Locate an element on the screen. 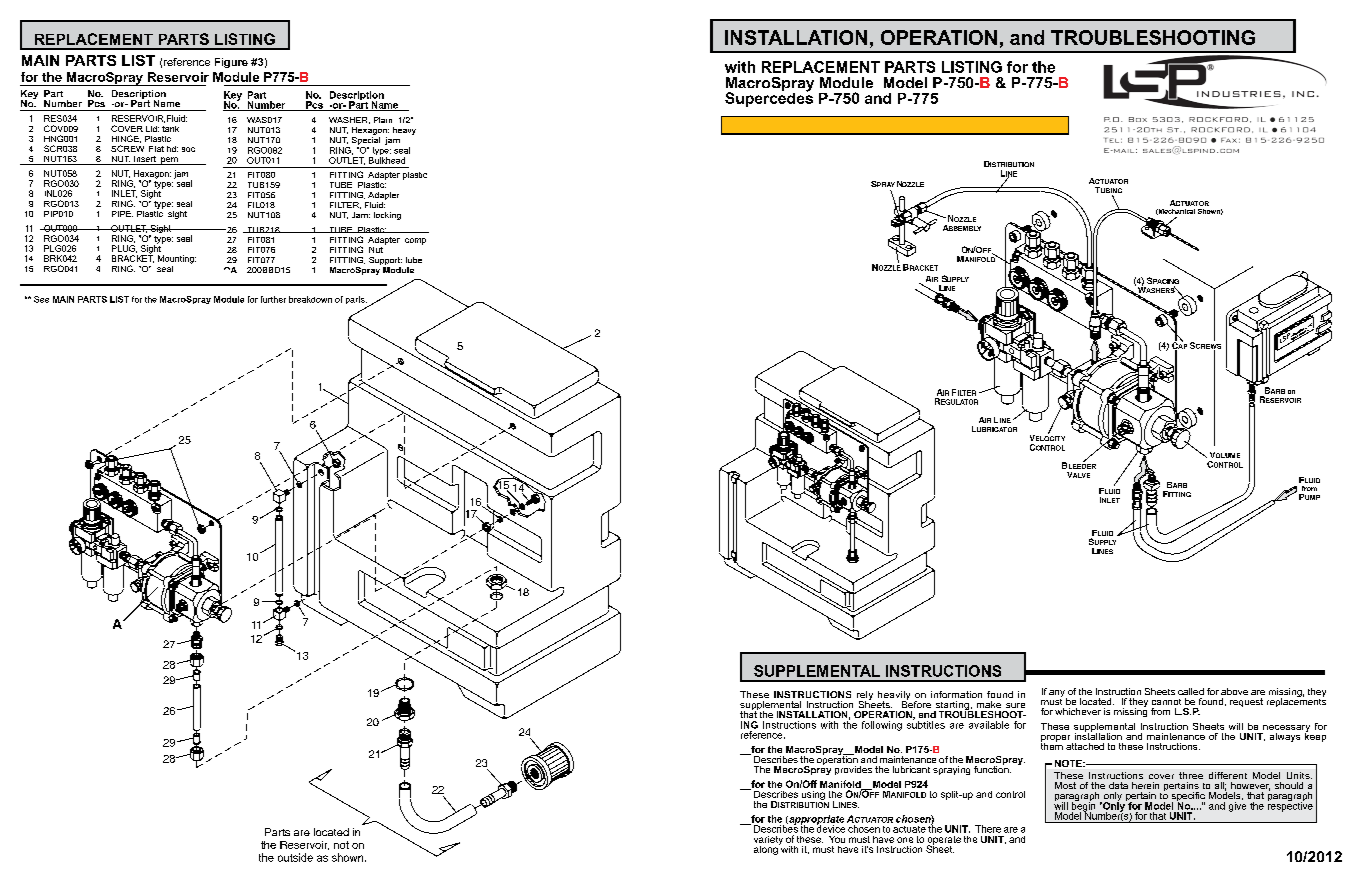 The image size is (1372, 887). LEEDER is located at coordinates (1082, 465).
